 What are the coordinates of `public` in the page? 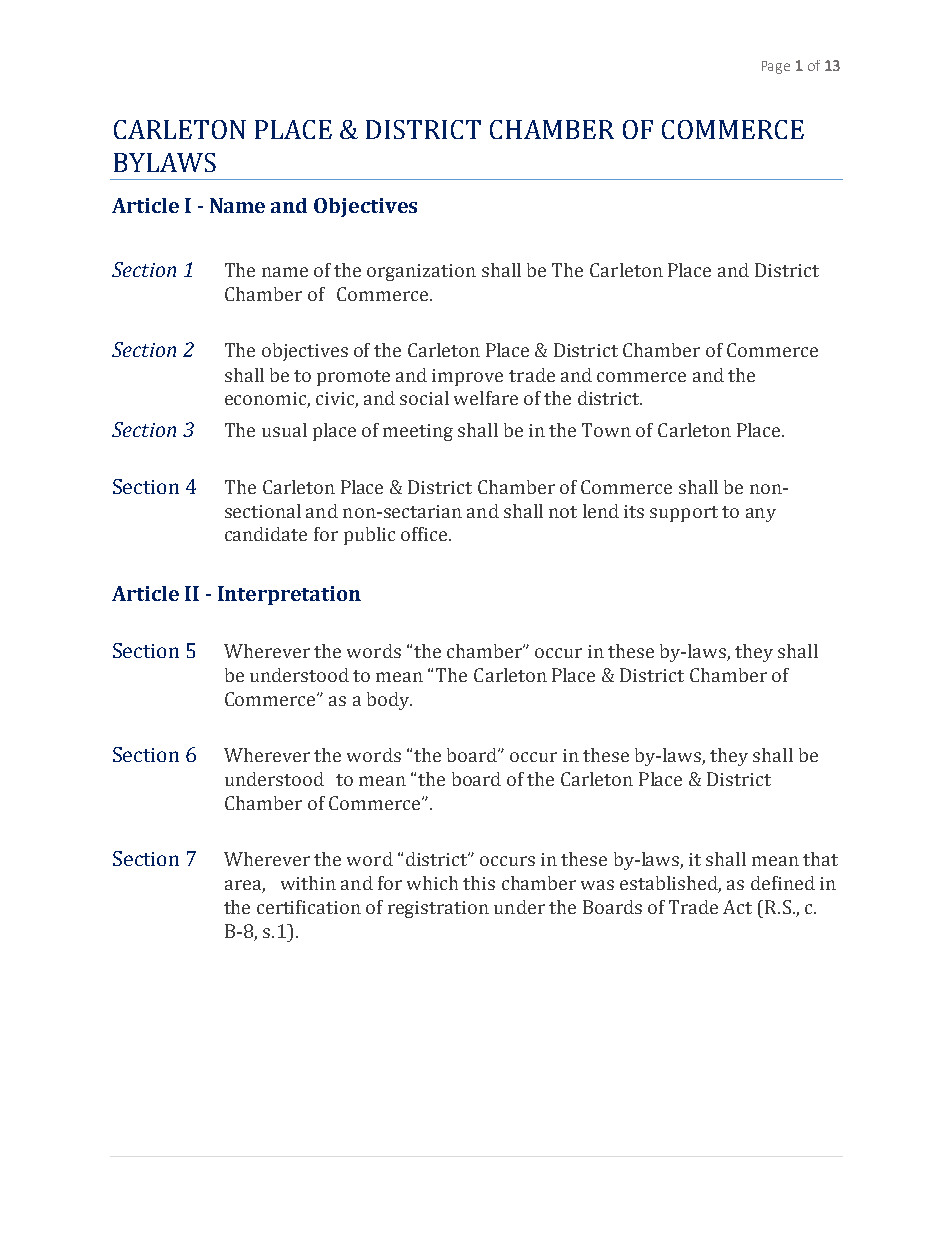 It's located at (369, 536).
